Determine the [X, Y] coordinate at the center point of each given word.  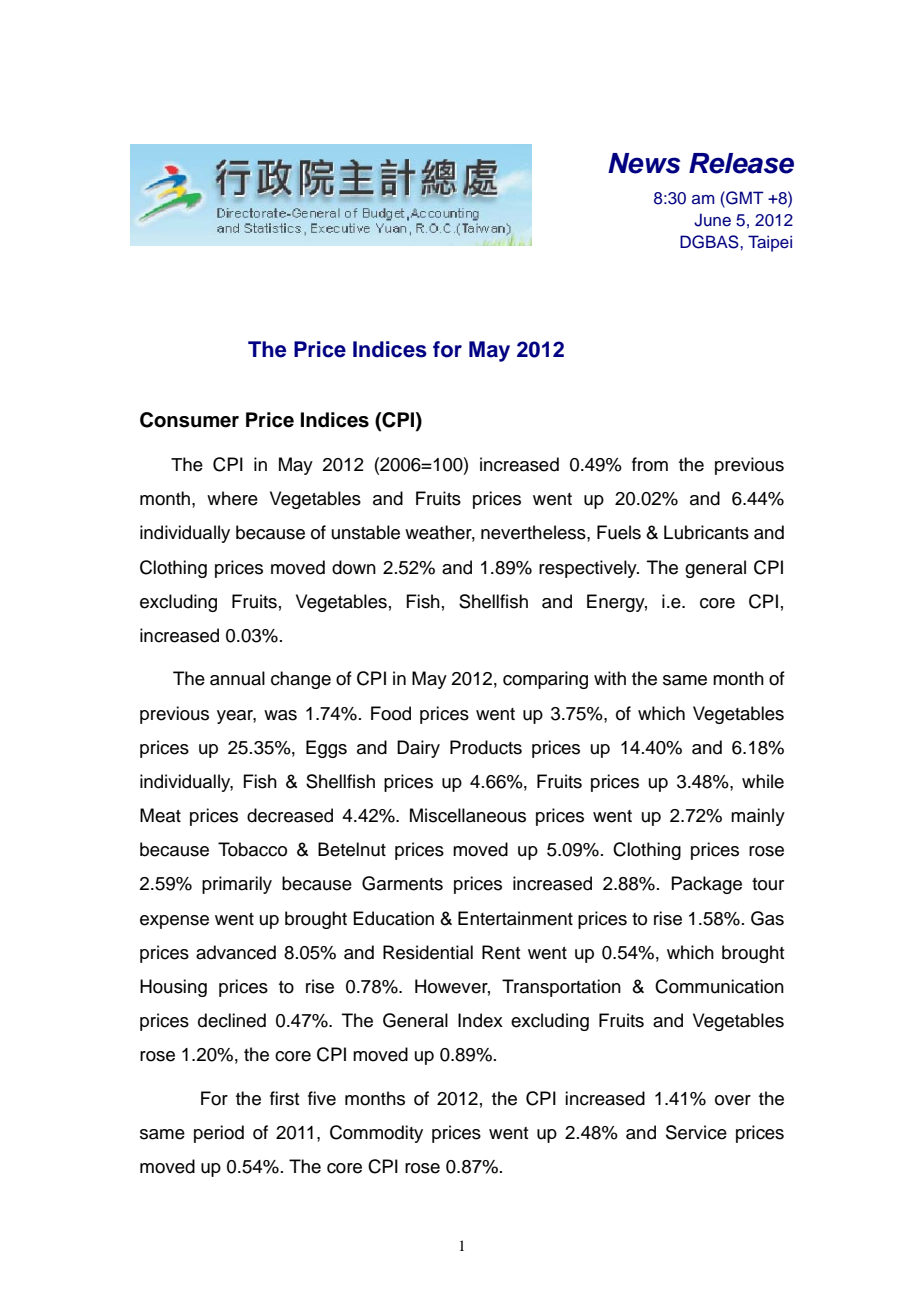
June [712, 220]
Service [696, 1132]
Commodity [376, 1134]
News [644, 163]
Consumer [189, 420]
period [219, 1134]
